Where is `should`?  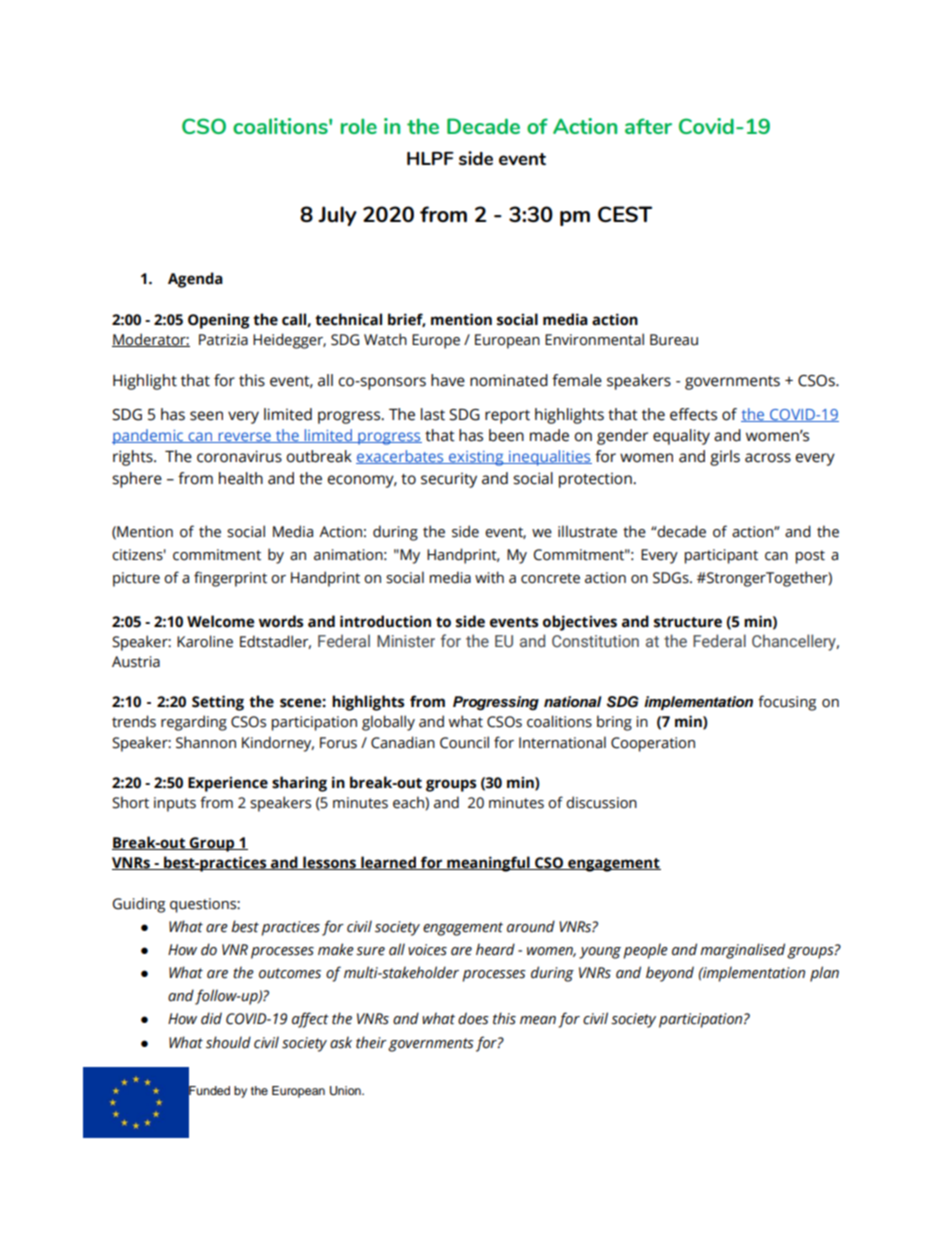 should is located at coordinates (228, 1042).
